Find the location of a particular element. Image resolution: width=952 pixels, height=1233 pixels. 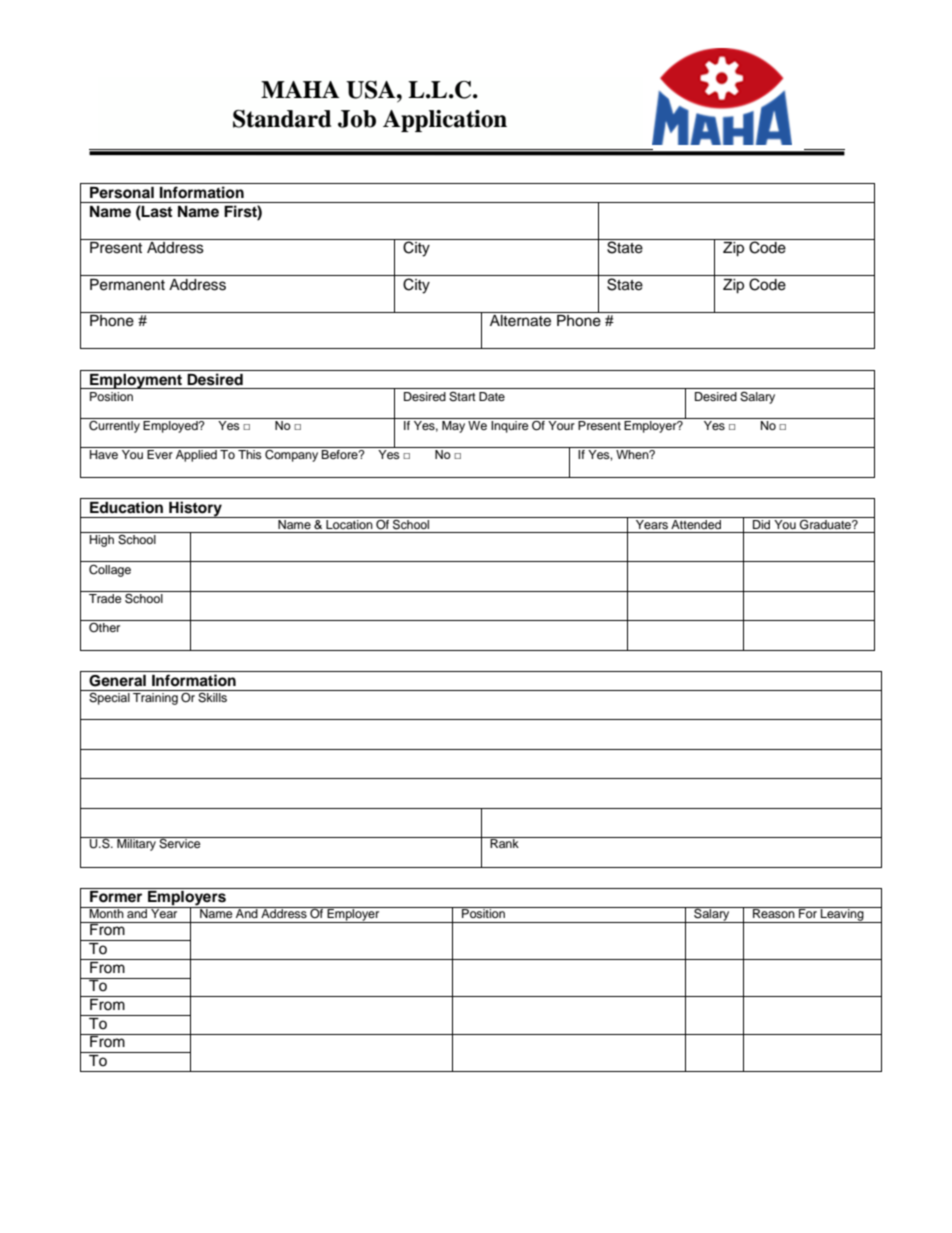

Your is located at coordinates (561, 425).
